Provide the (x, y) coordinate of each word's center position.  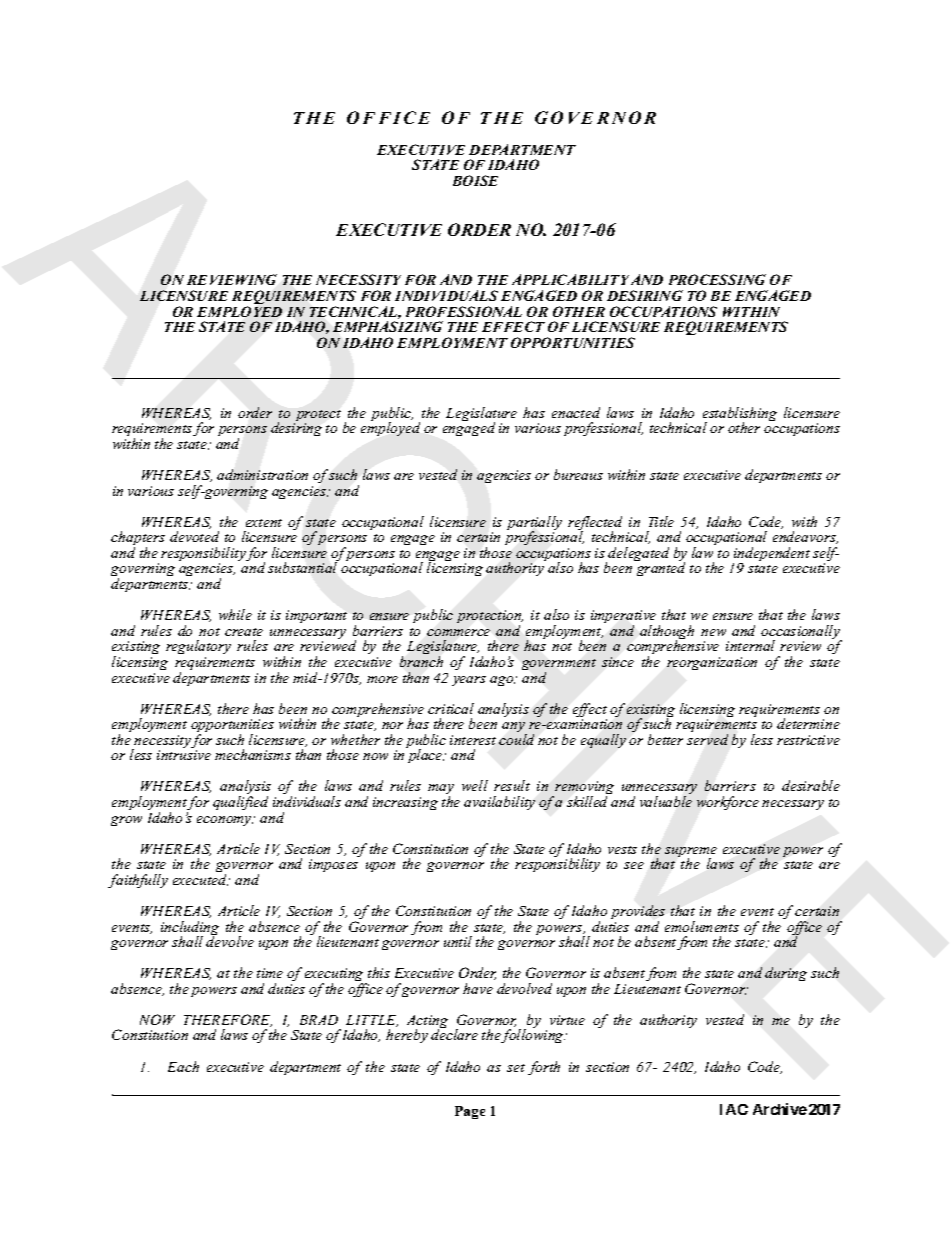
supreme (691, 853)
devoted (194, 536)
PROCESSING (717, 279)
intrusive (184, 755)
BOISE (475, 180)
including (190, 929)
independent (771, 555)
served (707, 739)
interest (473, 740)
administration (262, 474)
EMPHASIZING (388, 326)
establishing (740, 415)
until (458, 941)
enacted (576, 412)
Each (183, 1066)
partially (534, 524)
